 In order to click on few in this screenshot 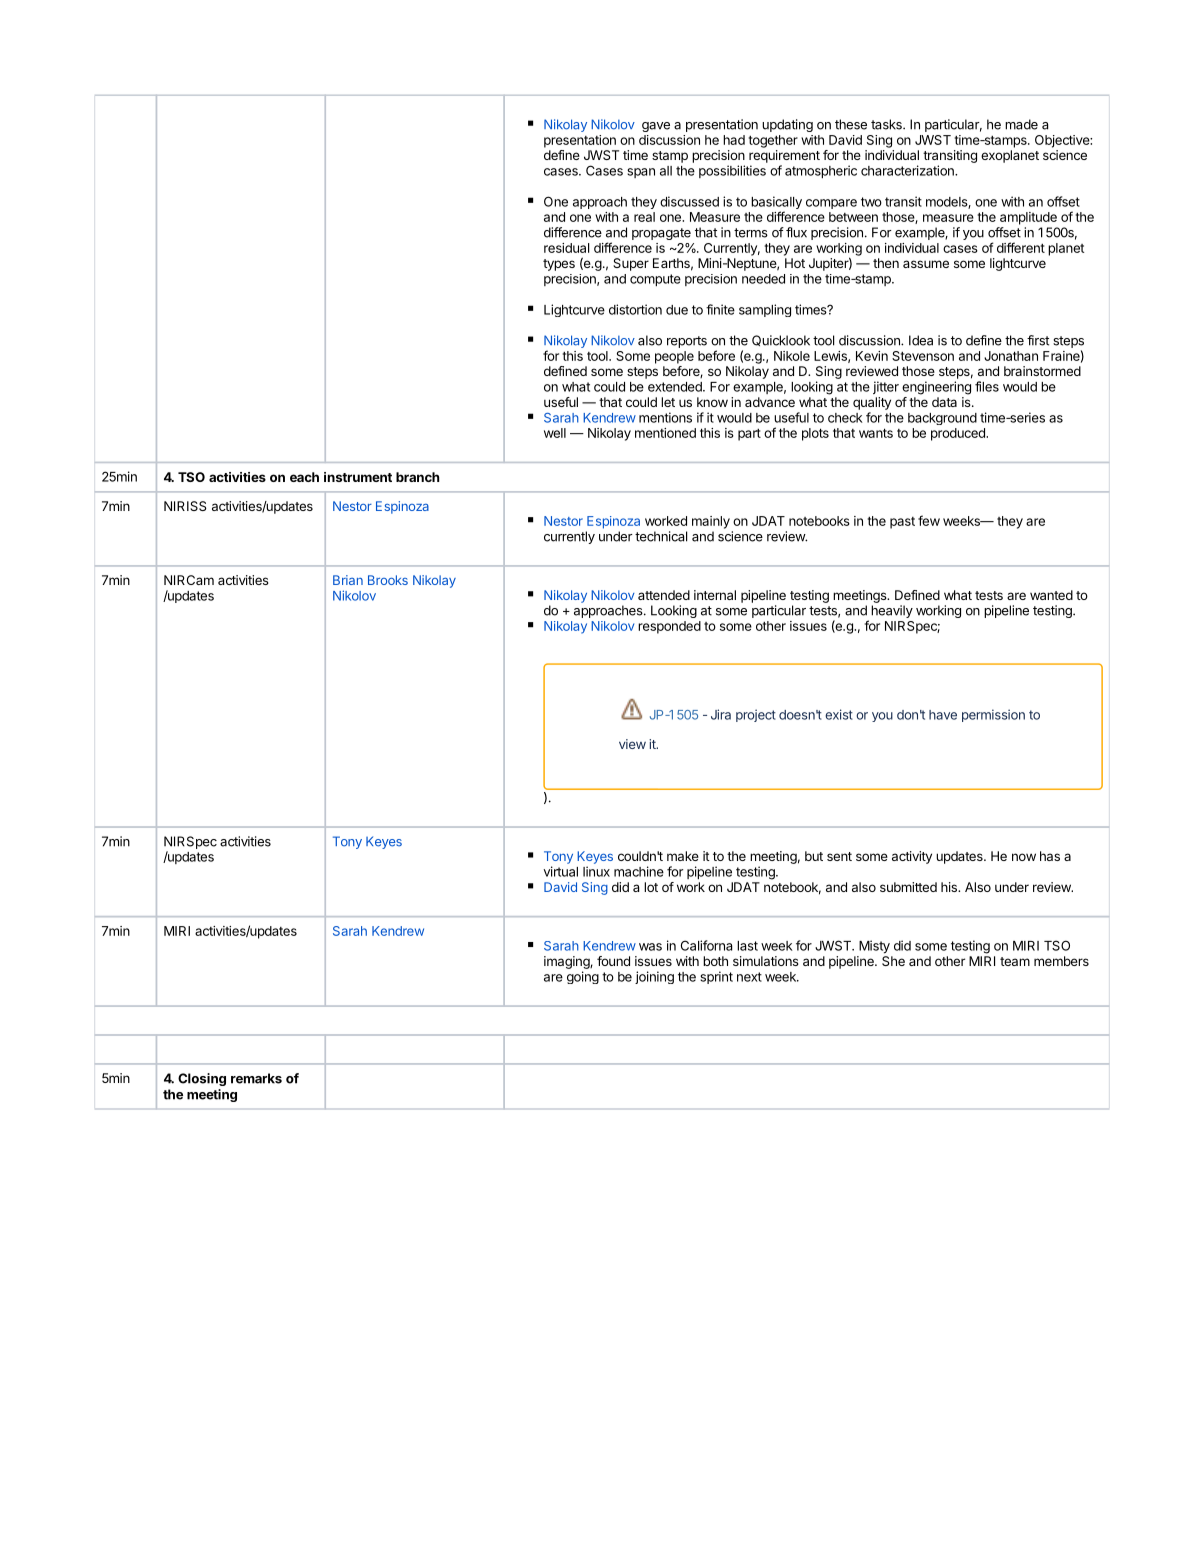, I will do `click(929, 520)`.
